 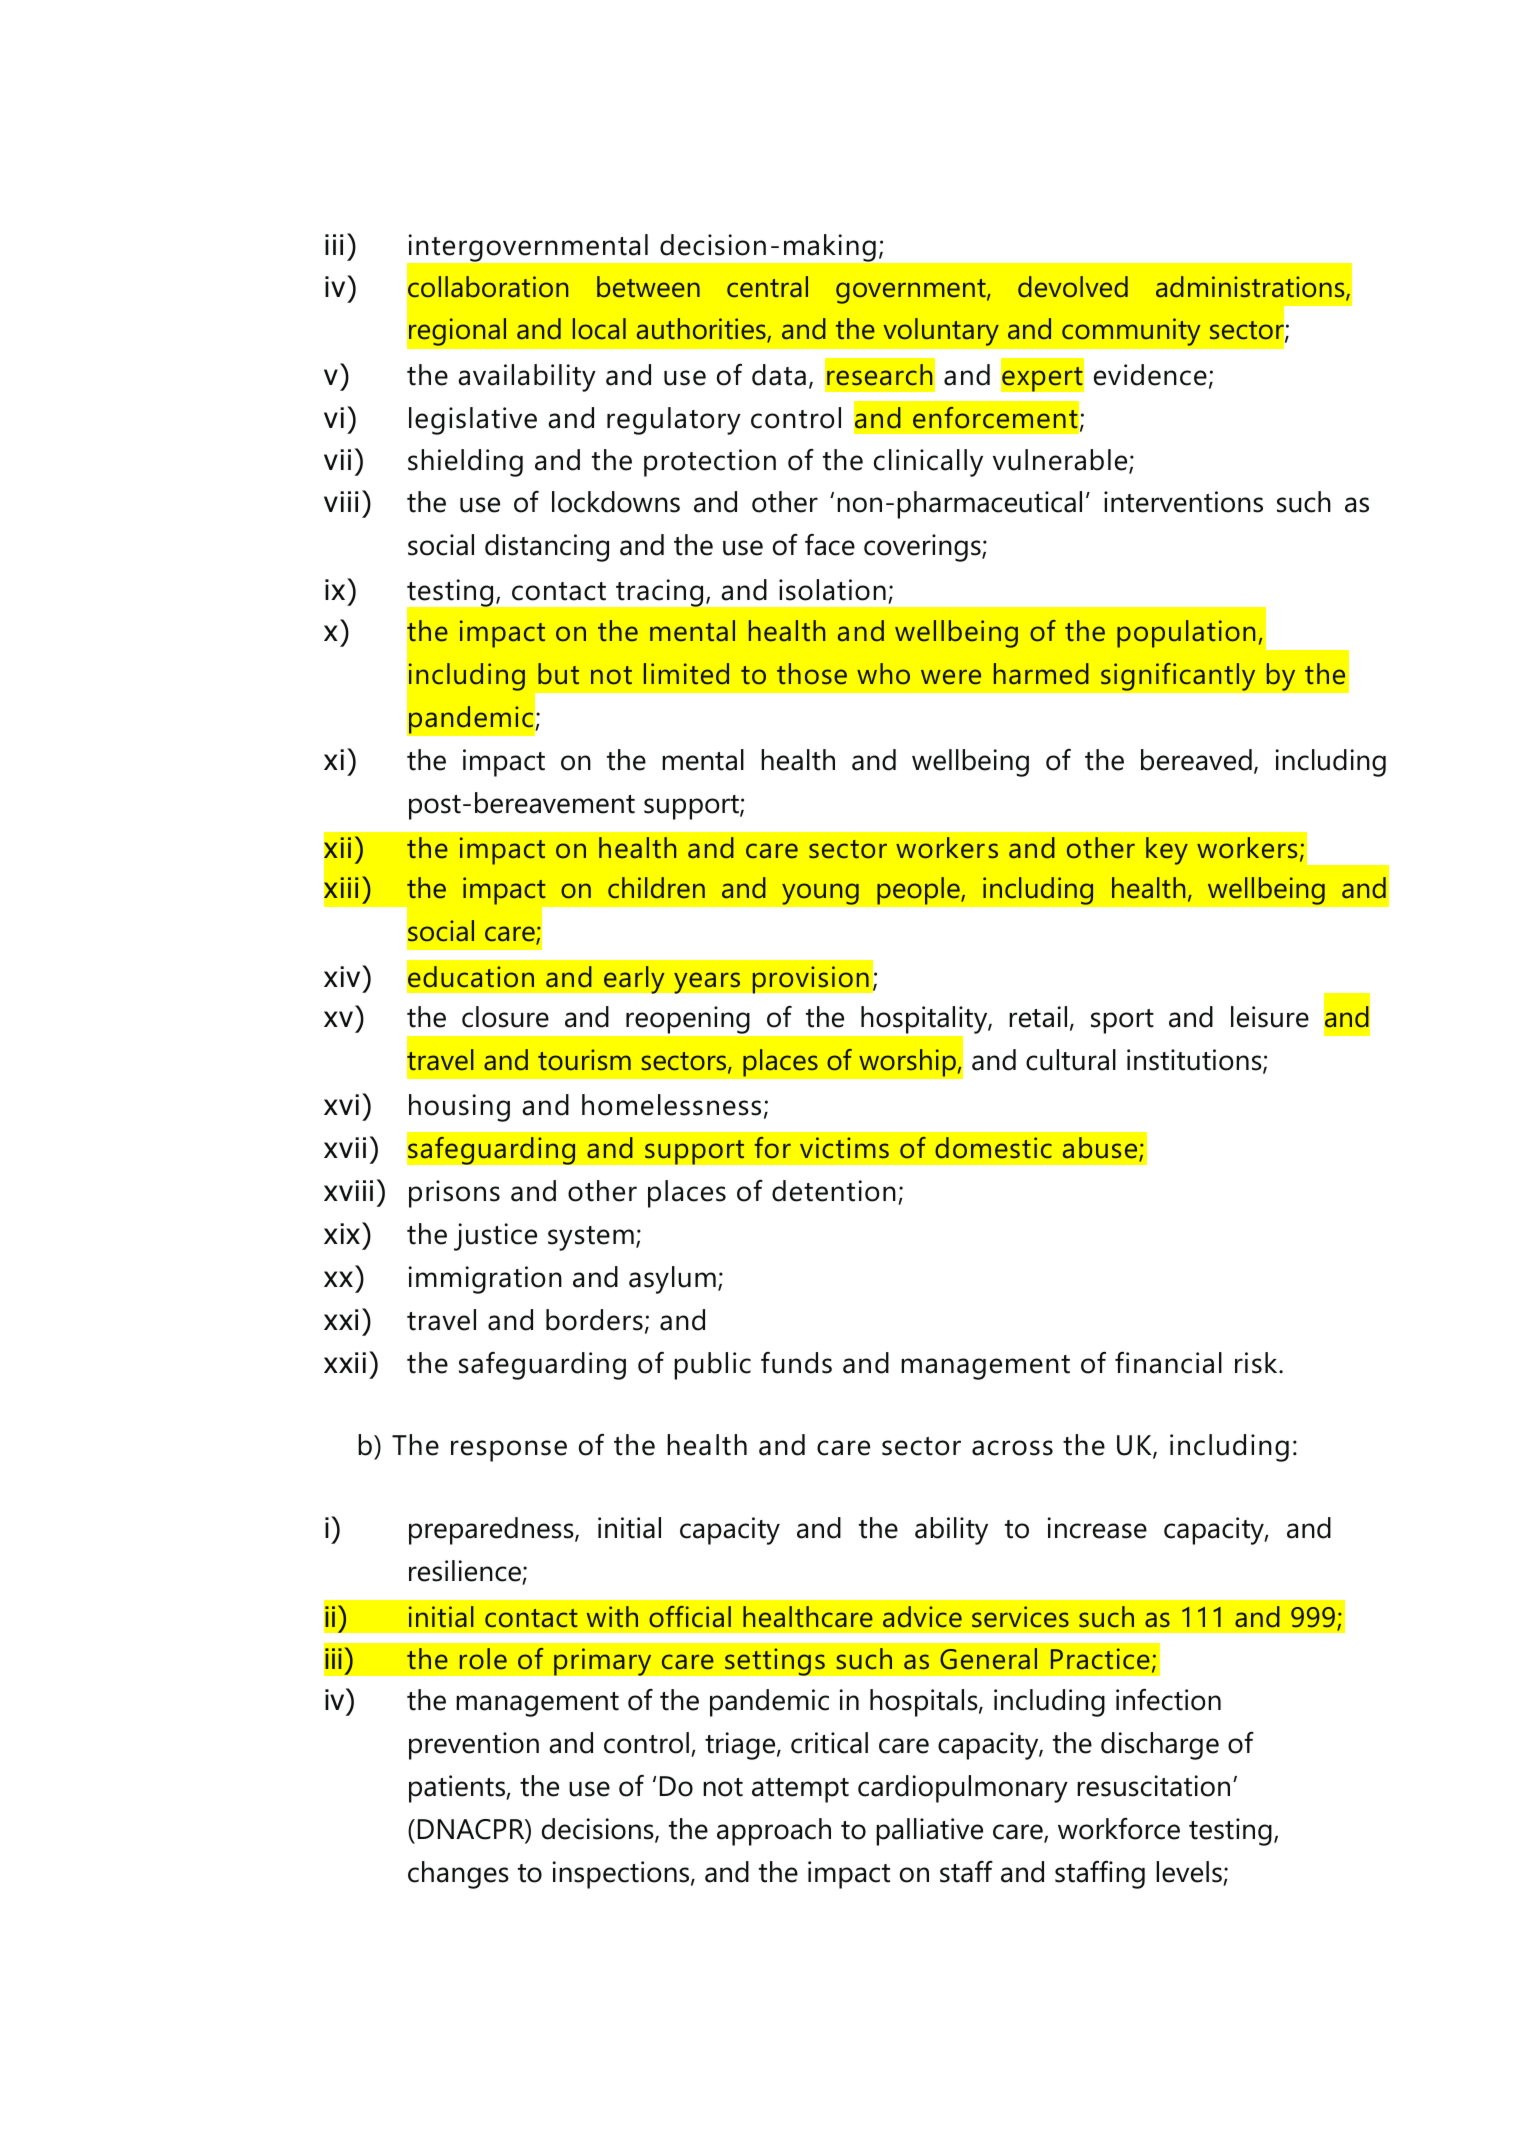 What do you see at coordinates (458, 1875) in the screenshot?
I see `changes` at bounding box center [458, 1875].
